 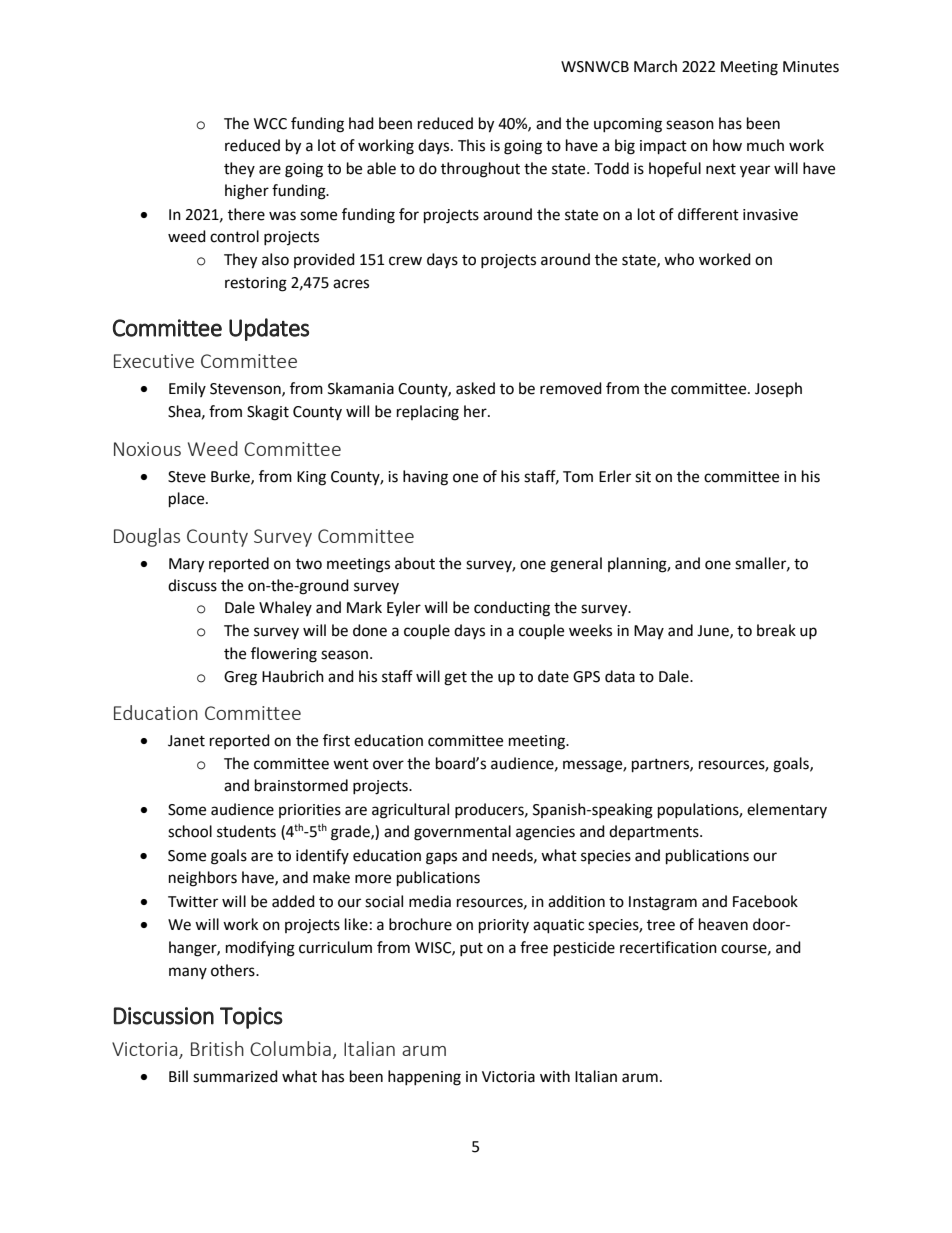 I want to click on British, so click(x=217, y=1048).
